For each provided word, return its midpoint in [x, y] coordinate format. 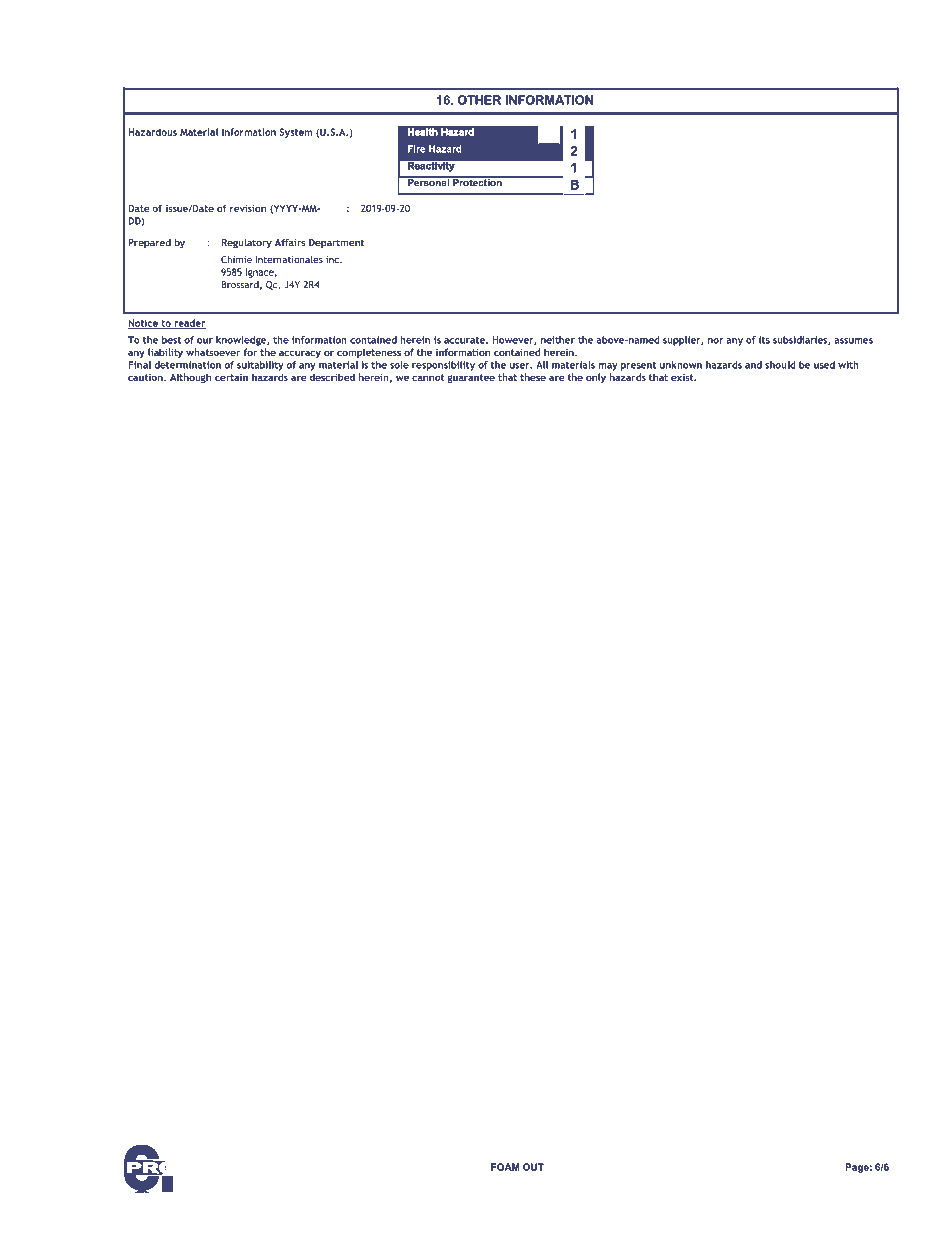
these [533, 377]
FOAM [505, 1167]
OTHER [479, 100]
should [780, 365]
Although [190, 378]
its [764, 340]
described [332, 377]
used [824, 365]
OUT [533, 1167]
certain [231, 377]
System [296, 133]
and [753, 365]
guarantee [471, 378]
